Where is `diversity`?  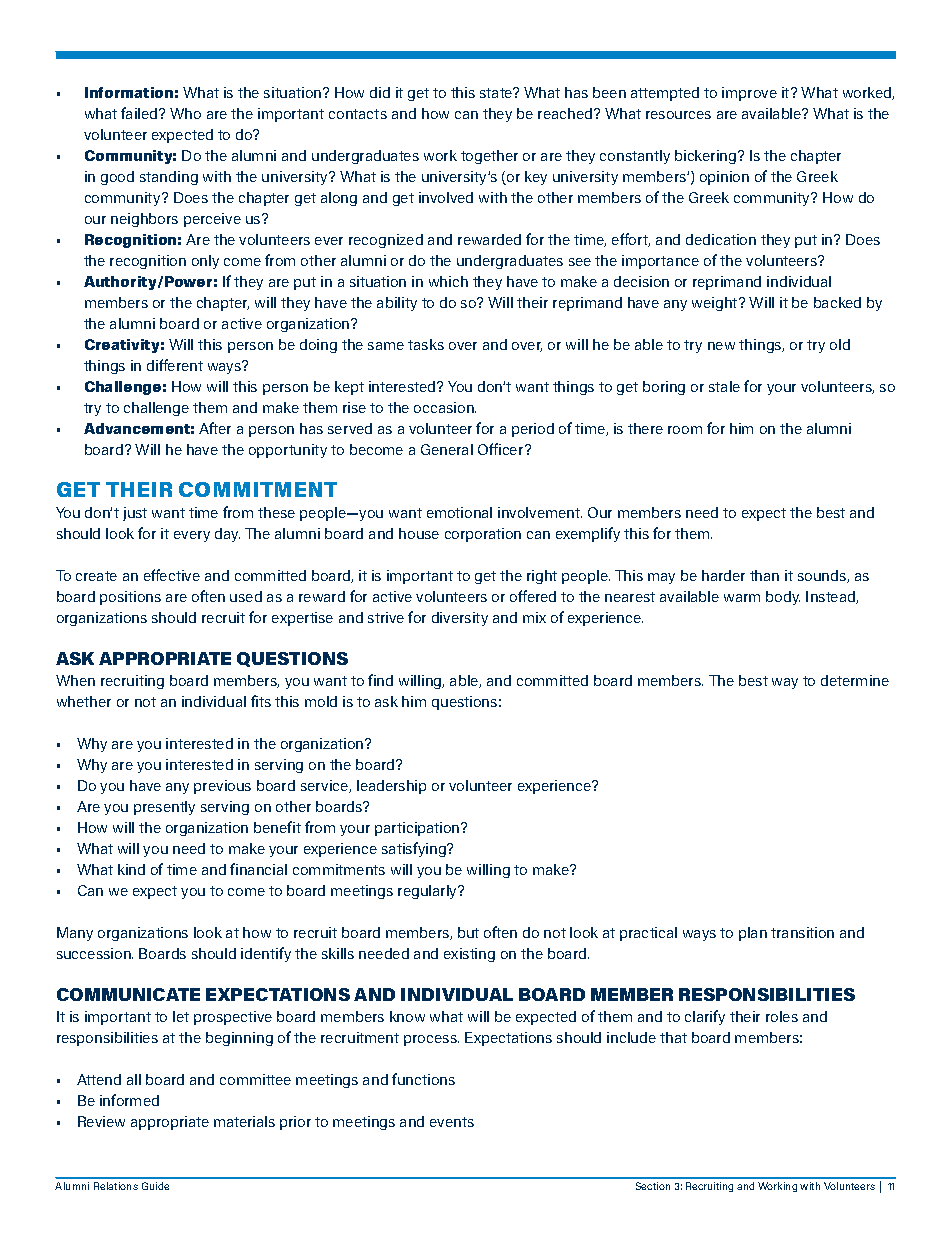 diversity is located at coordinates (460, 619).
